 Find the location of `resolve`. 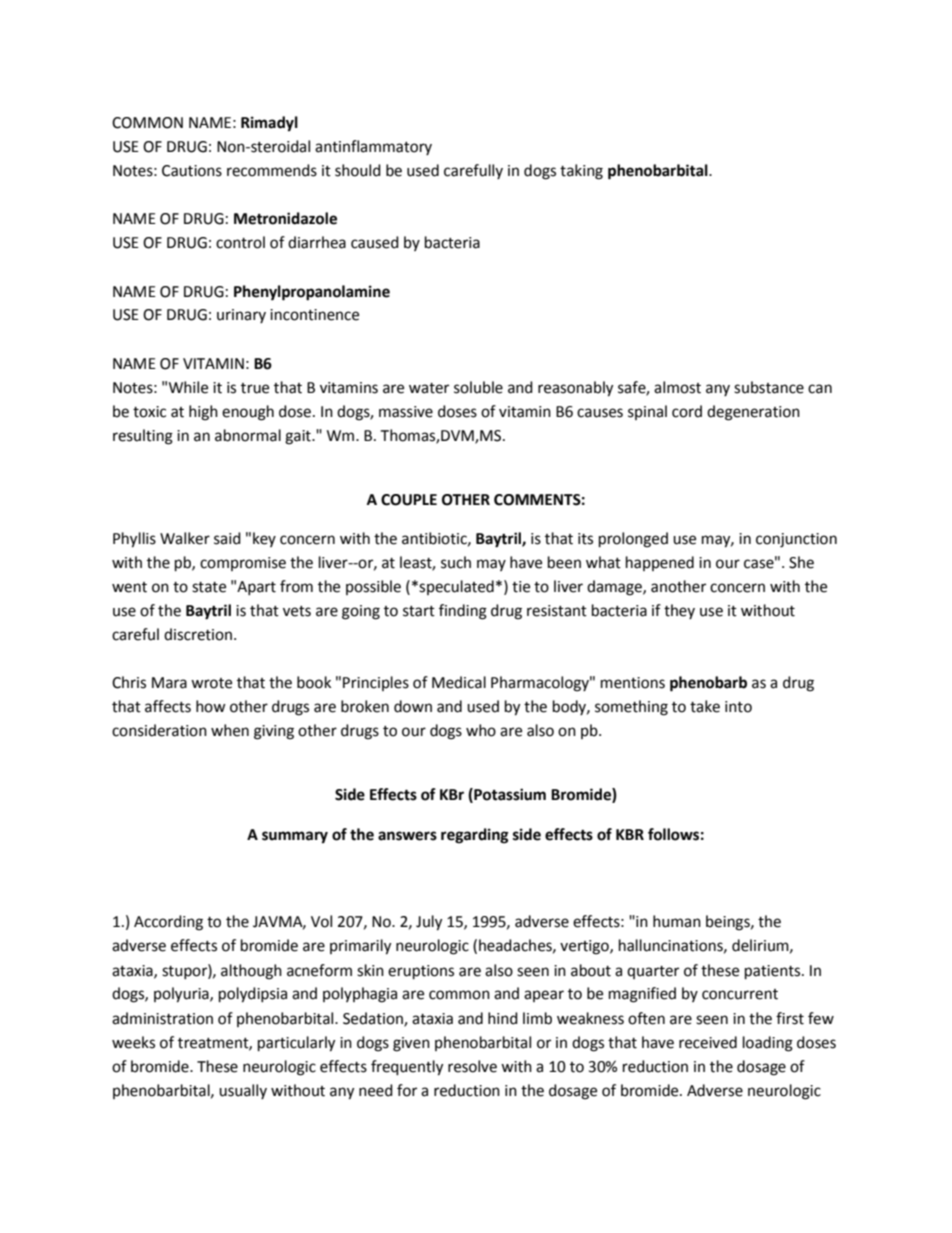

resolve is located at coordinates (472, 1066).
